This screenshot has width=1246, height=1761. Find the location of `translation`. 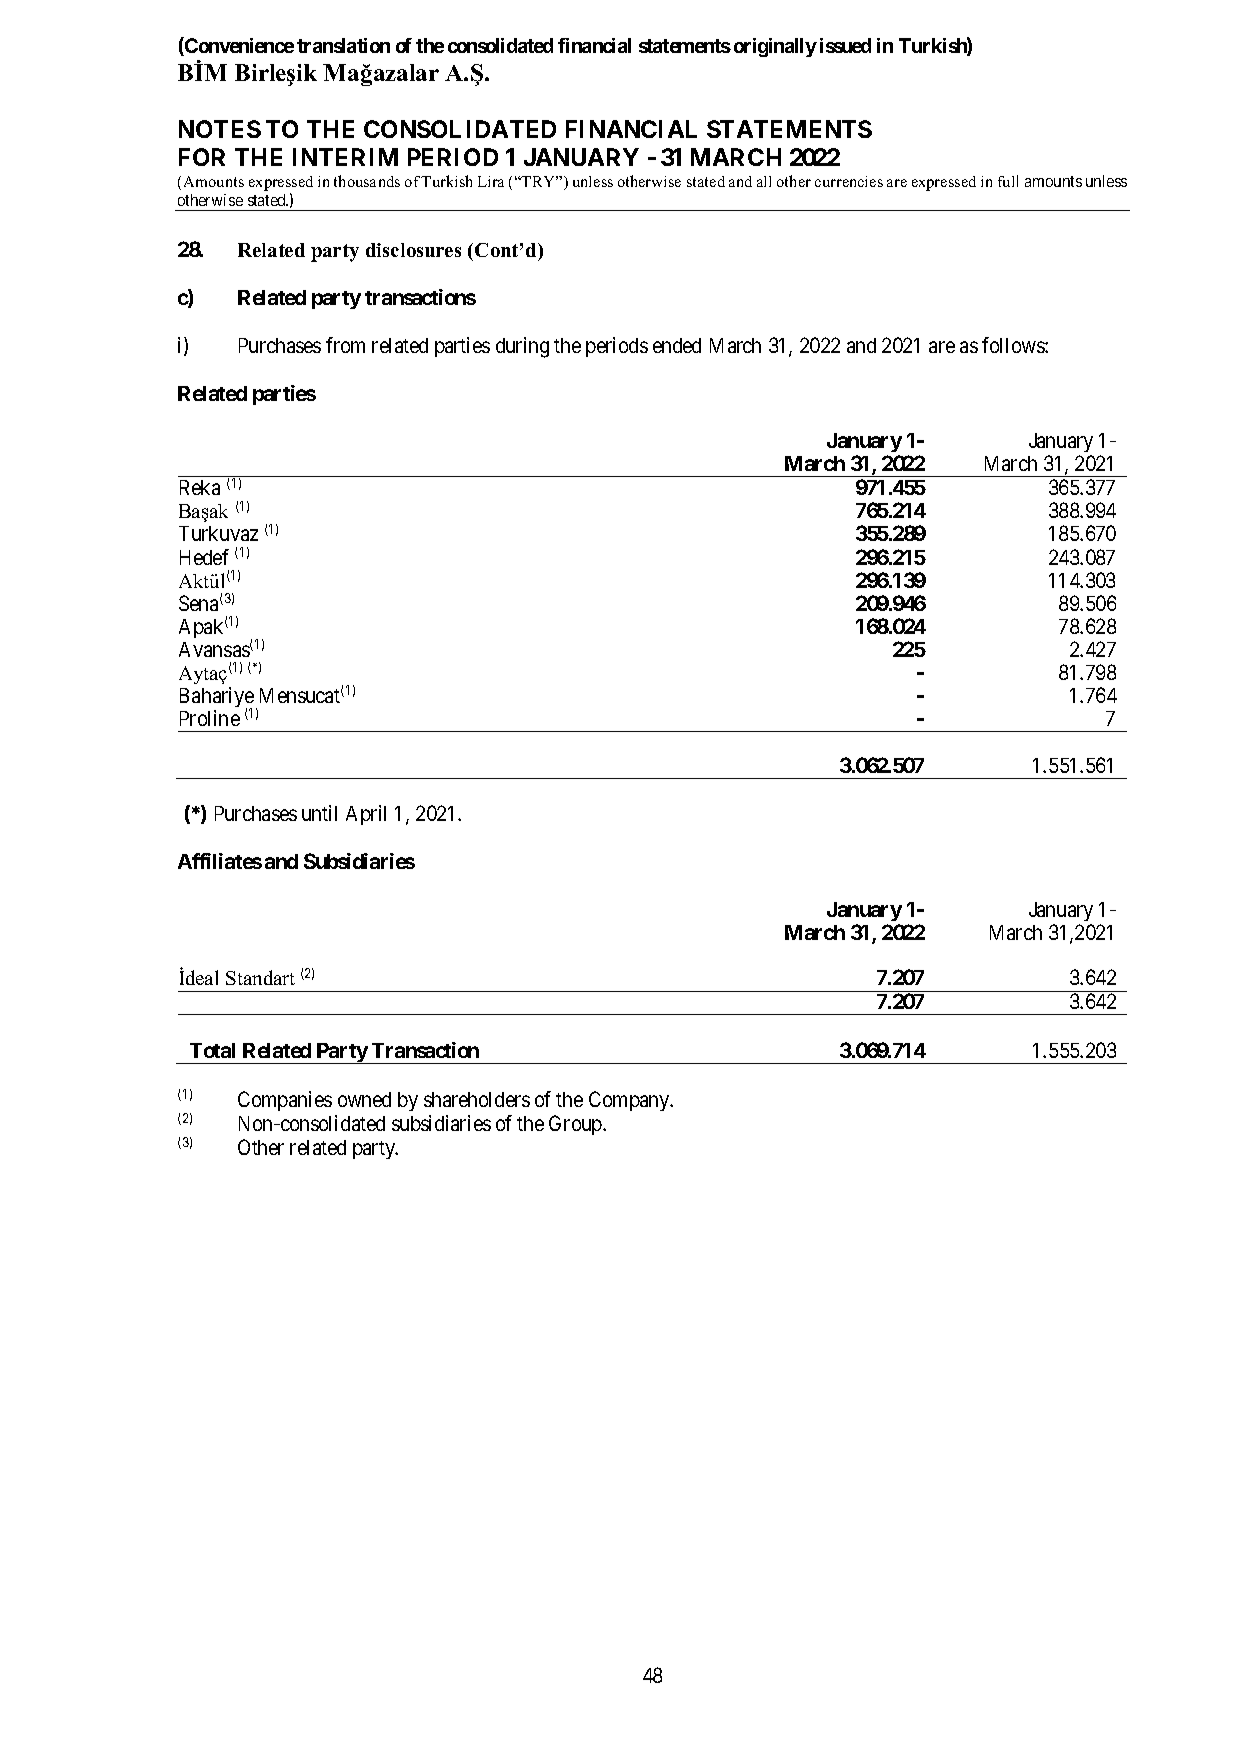

translation is located at coordinates (343, 45).
